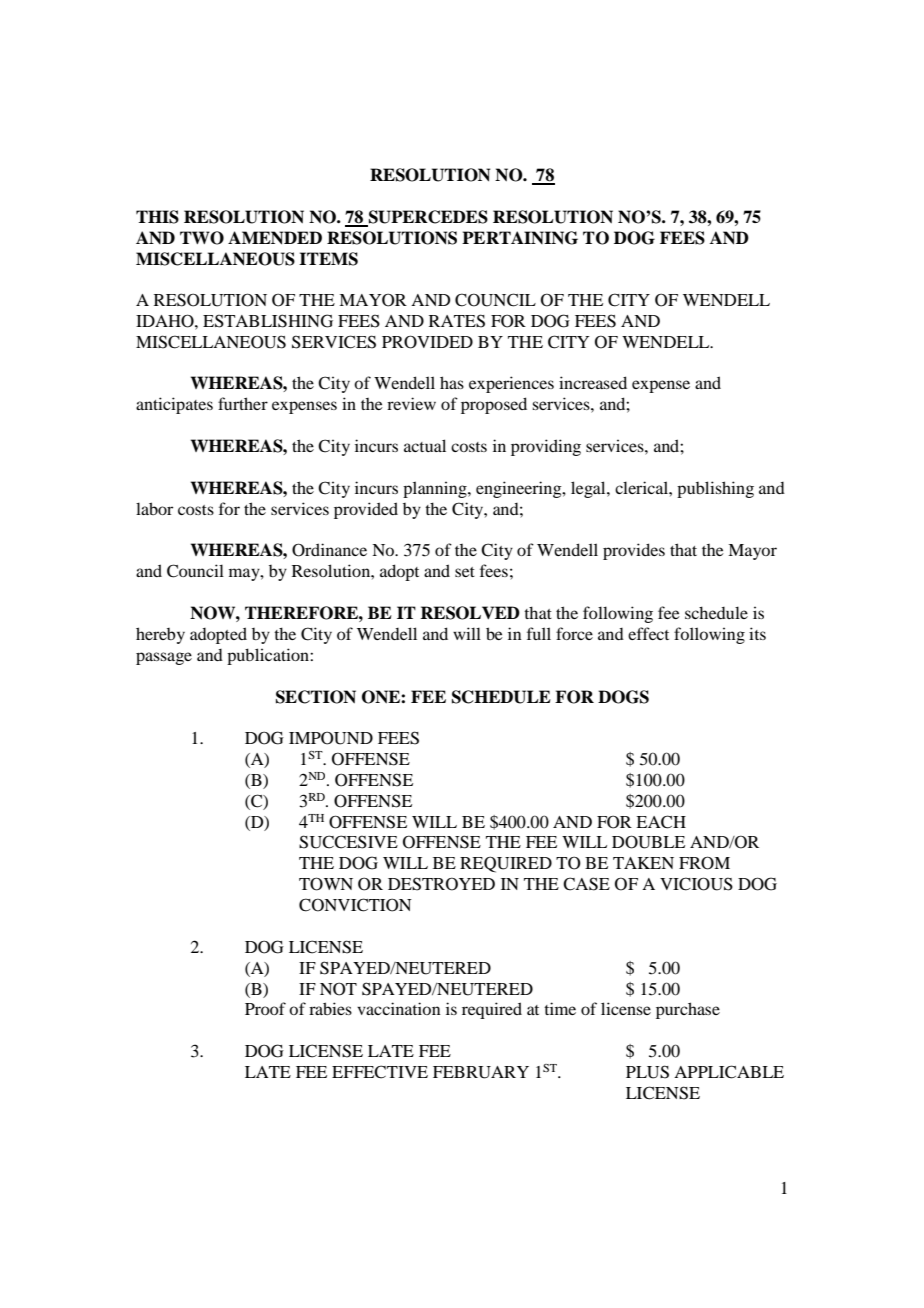  Describe the element at coordinates (661, 822) in the screenshot. I see `EACH` at that location.
